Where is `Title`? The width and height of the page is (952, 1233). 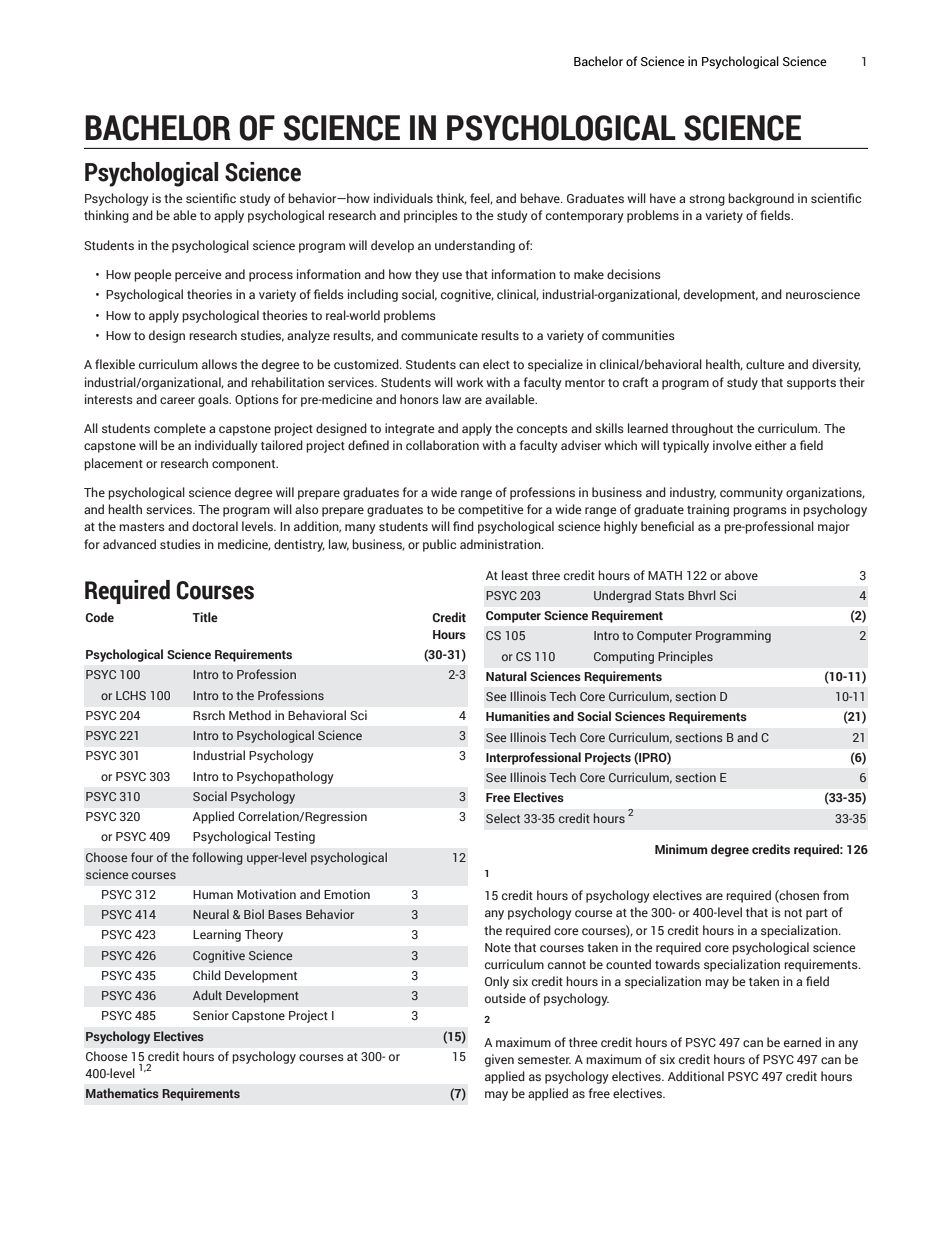
Title is located at coordinates (205, 617).
